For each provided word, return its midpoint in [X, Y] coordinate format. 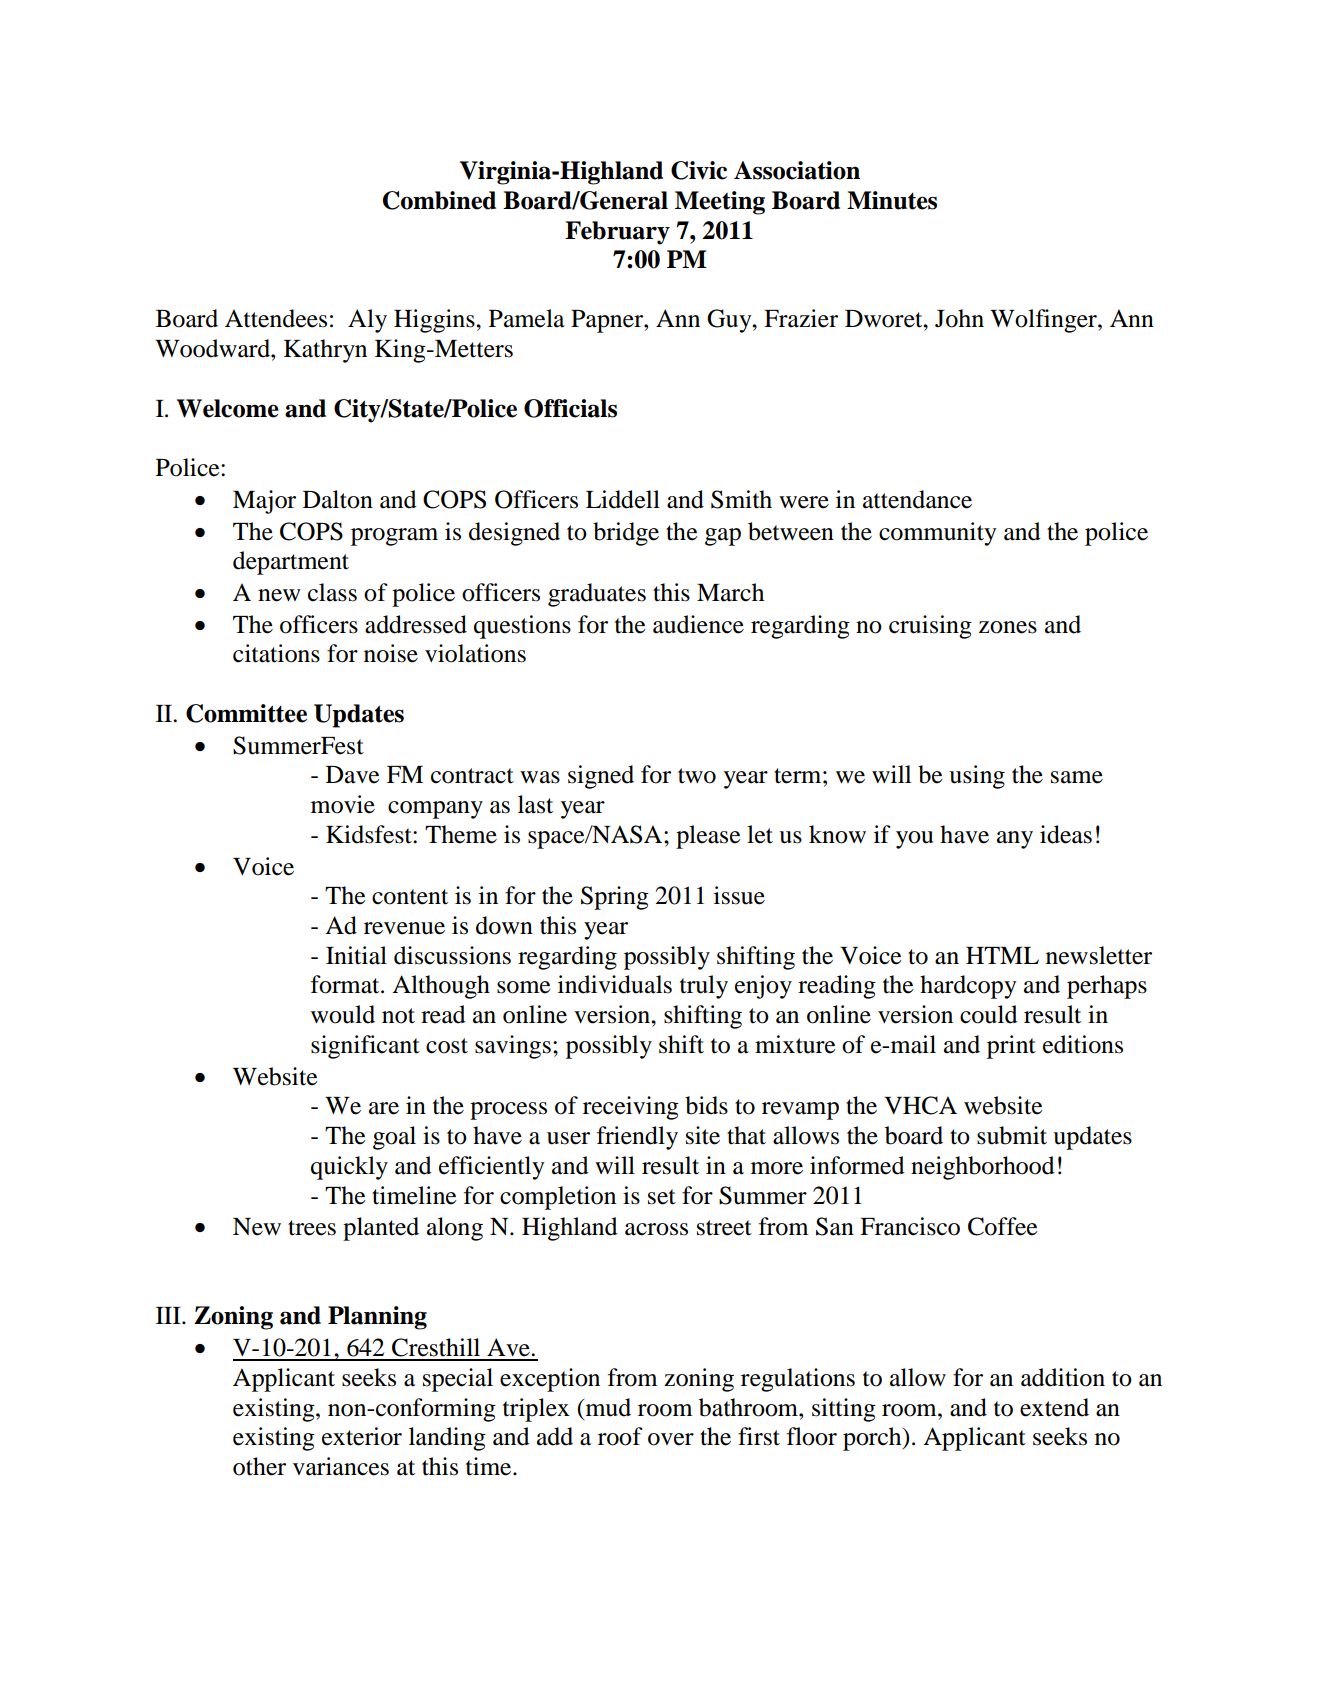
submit [1012, 1135]
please [708, 837]
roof [620, 1436]
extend [1054, 1407]
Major [264, 502]
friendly [637, 1138]
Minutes [892, 200]
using [977, 777]
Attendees [276, 318]
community [937, 534]
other [259, 1466]
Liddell [623, 499]
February [617, 233]
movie [343, 804]
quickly [349, 1168]
